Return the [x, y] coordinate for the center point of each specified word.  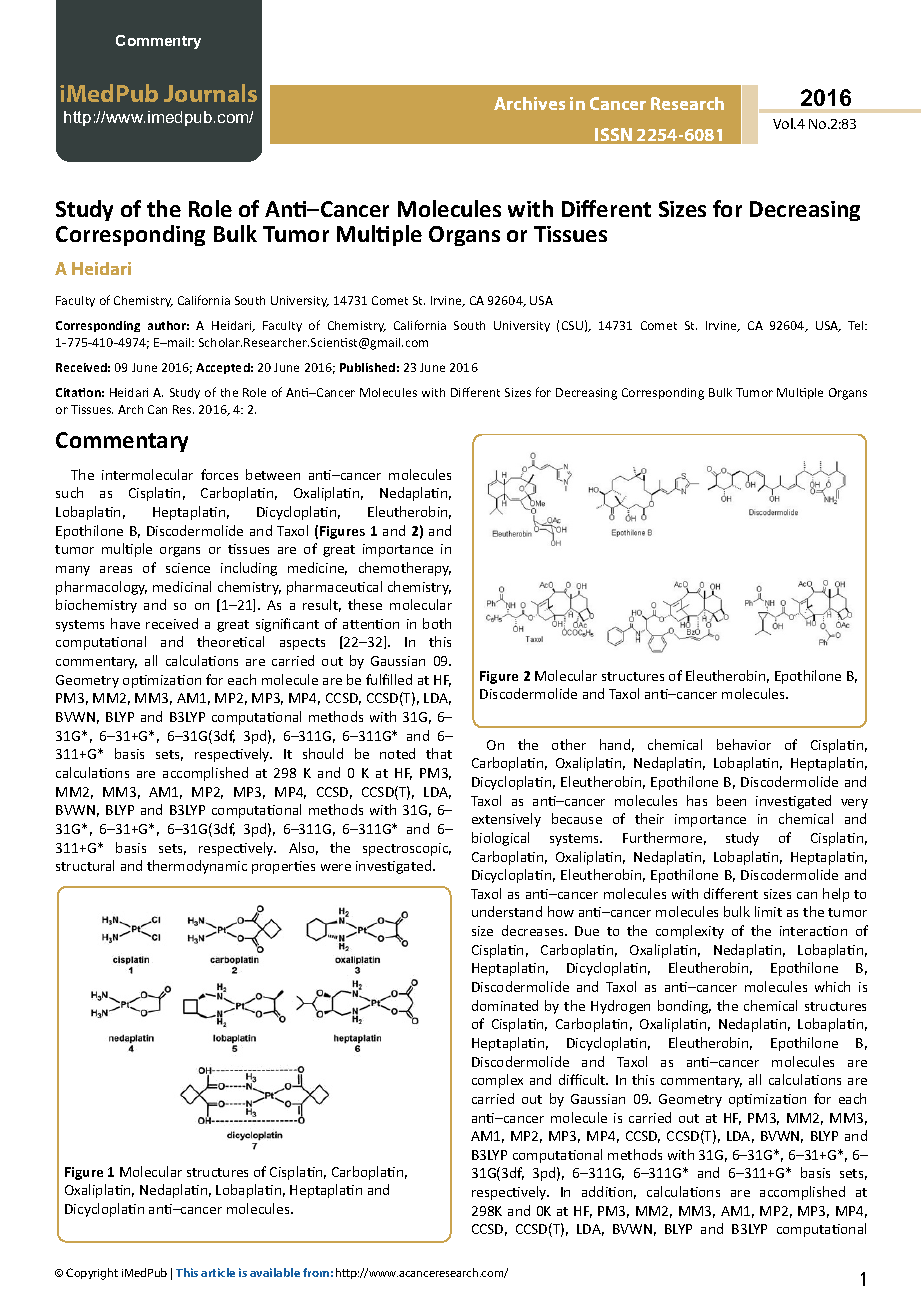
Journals [210, 93]
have [125, 623]
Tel [857, 325]
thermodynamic [197, 867]
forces [219, 474]
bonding [684, 1007]
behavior [744, 744]
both [437, 623]
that [439, 753]
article [218, 1272]
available [275, 1272]
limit [768, 911]
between [273, 474]
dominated [505, 1005]
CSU [572, 325]
